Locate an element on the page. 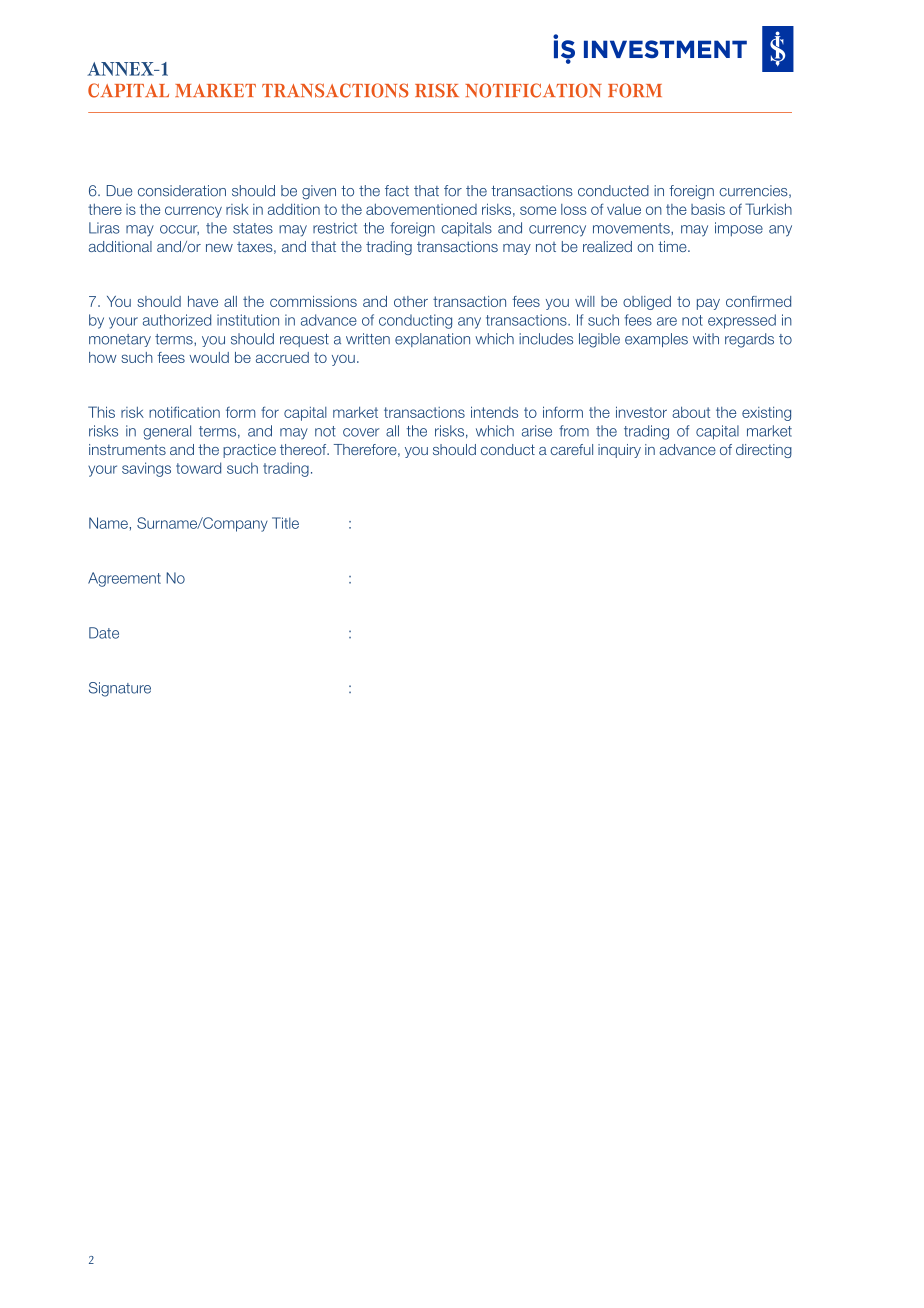 The height and width of the image is (1308, 924). basis is located at coordinates (708, 209).
